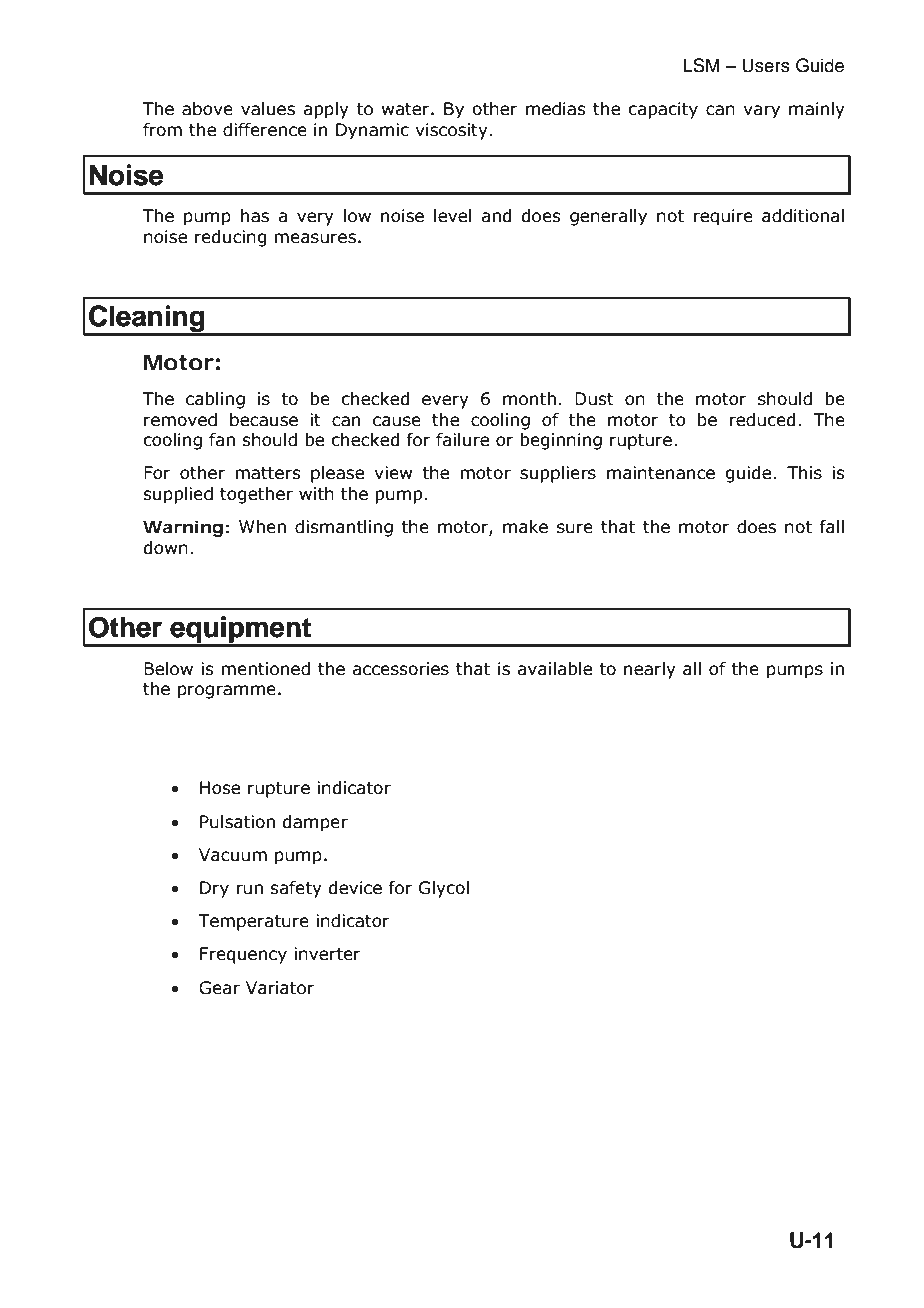  Describe the element at coordinates (444, 889) in the document. I see `Glycol` at that location.
